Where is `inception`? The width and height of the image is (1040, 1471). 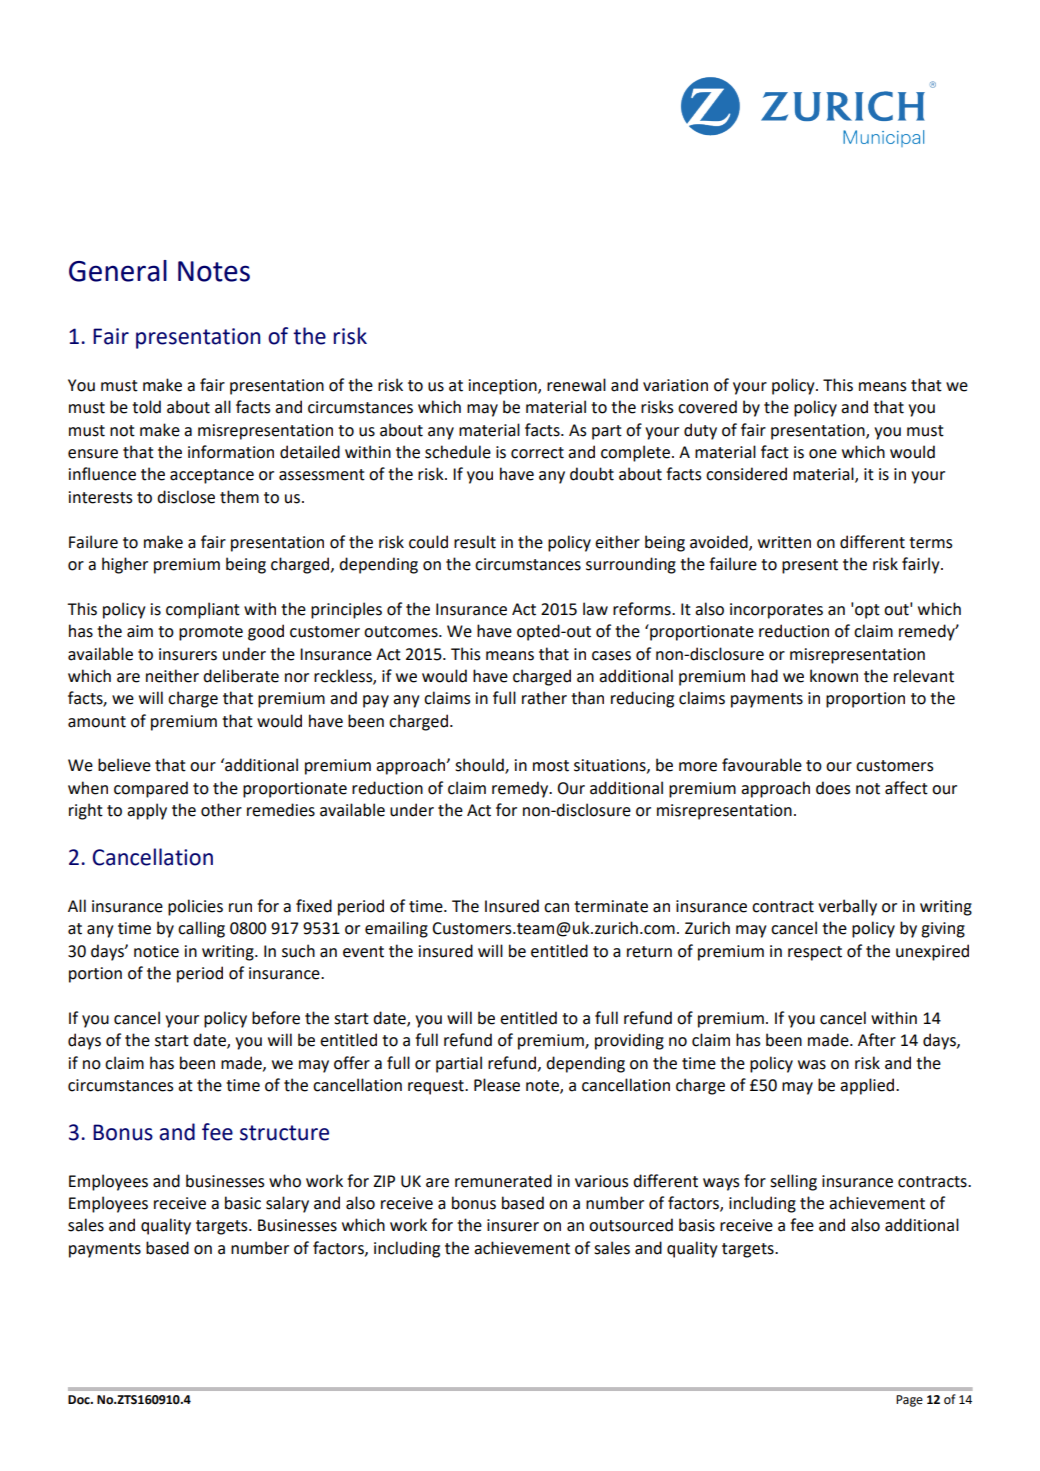 inception is located at coordinates (504, 387).
